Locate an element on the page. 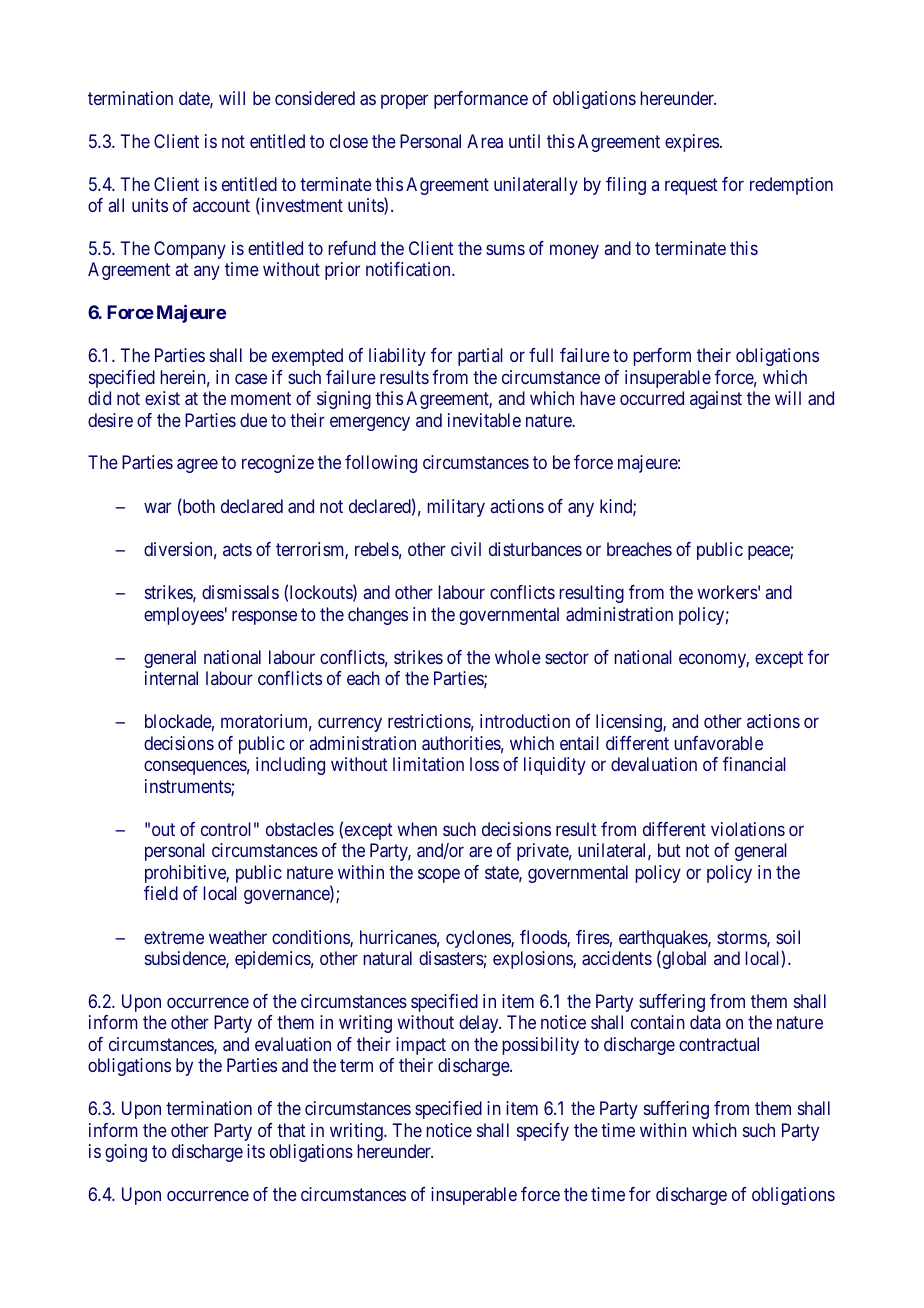 This page has width=924, height=1308. going is located at coordinates (126, 1153).
